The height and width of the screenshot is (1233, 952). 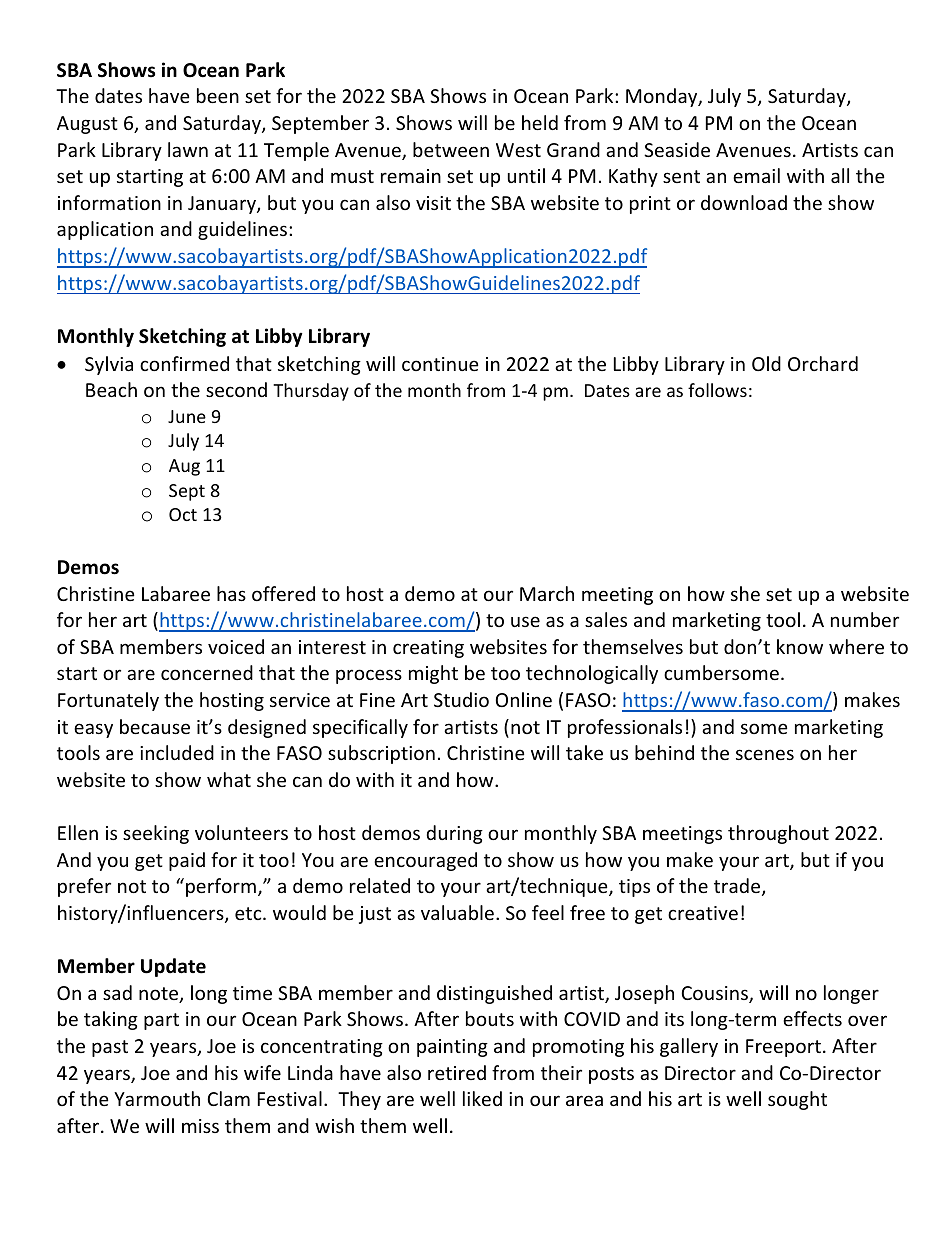 What do you see at coordinates (756, 175) in the screenshot?
I see `email` at bounding box center [756, 175].
